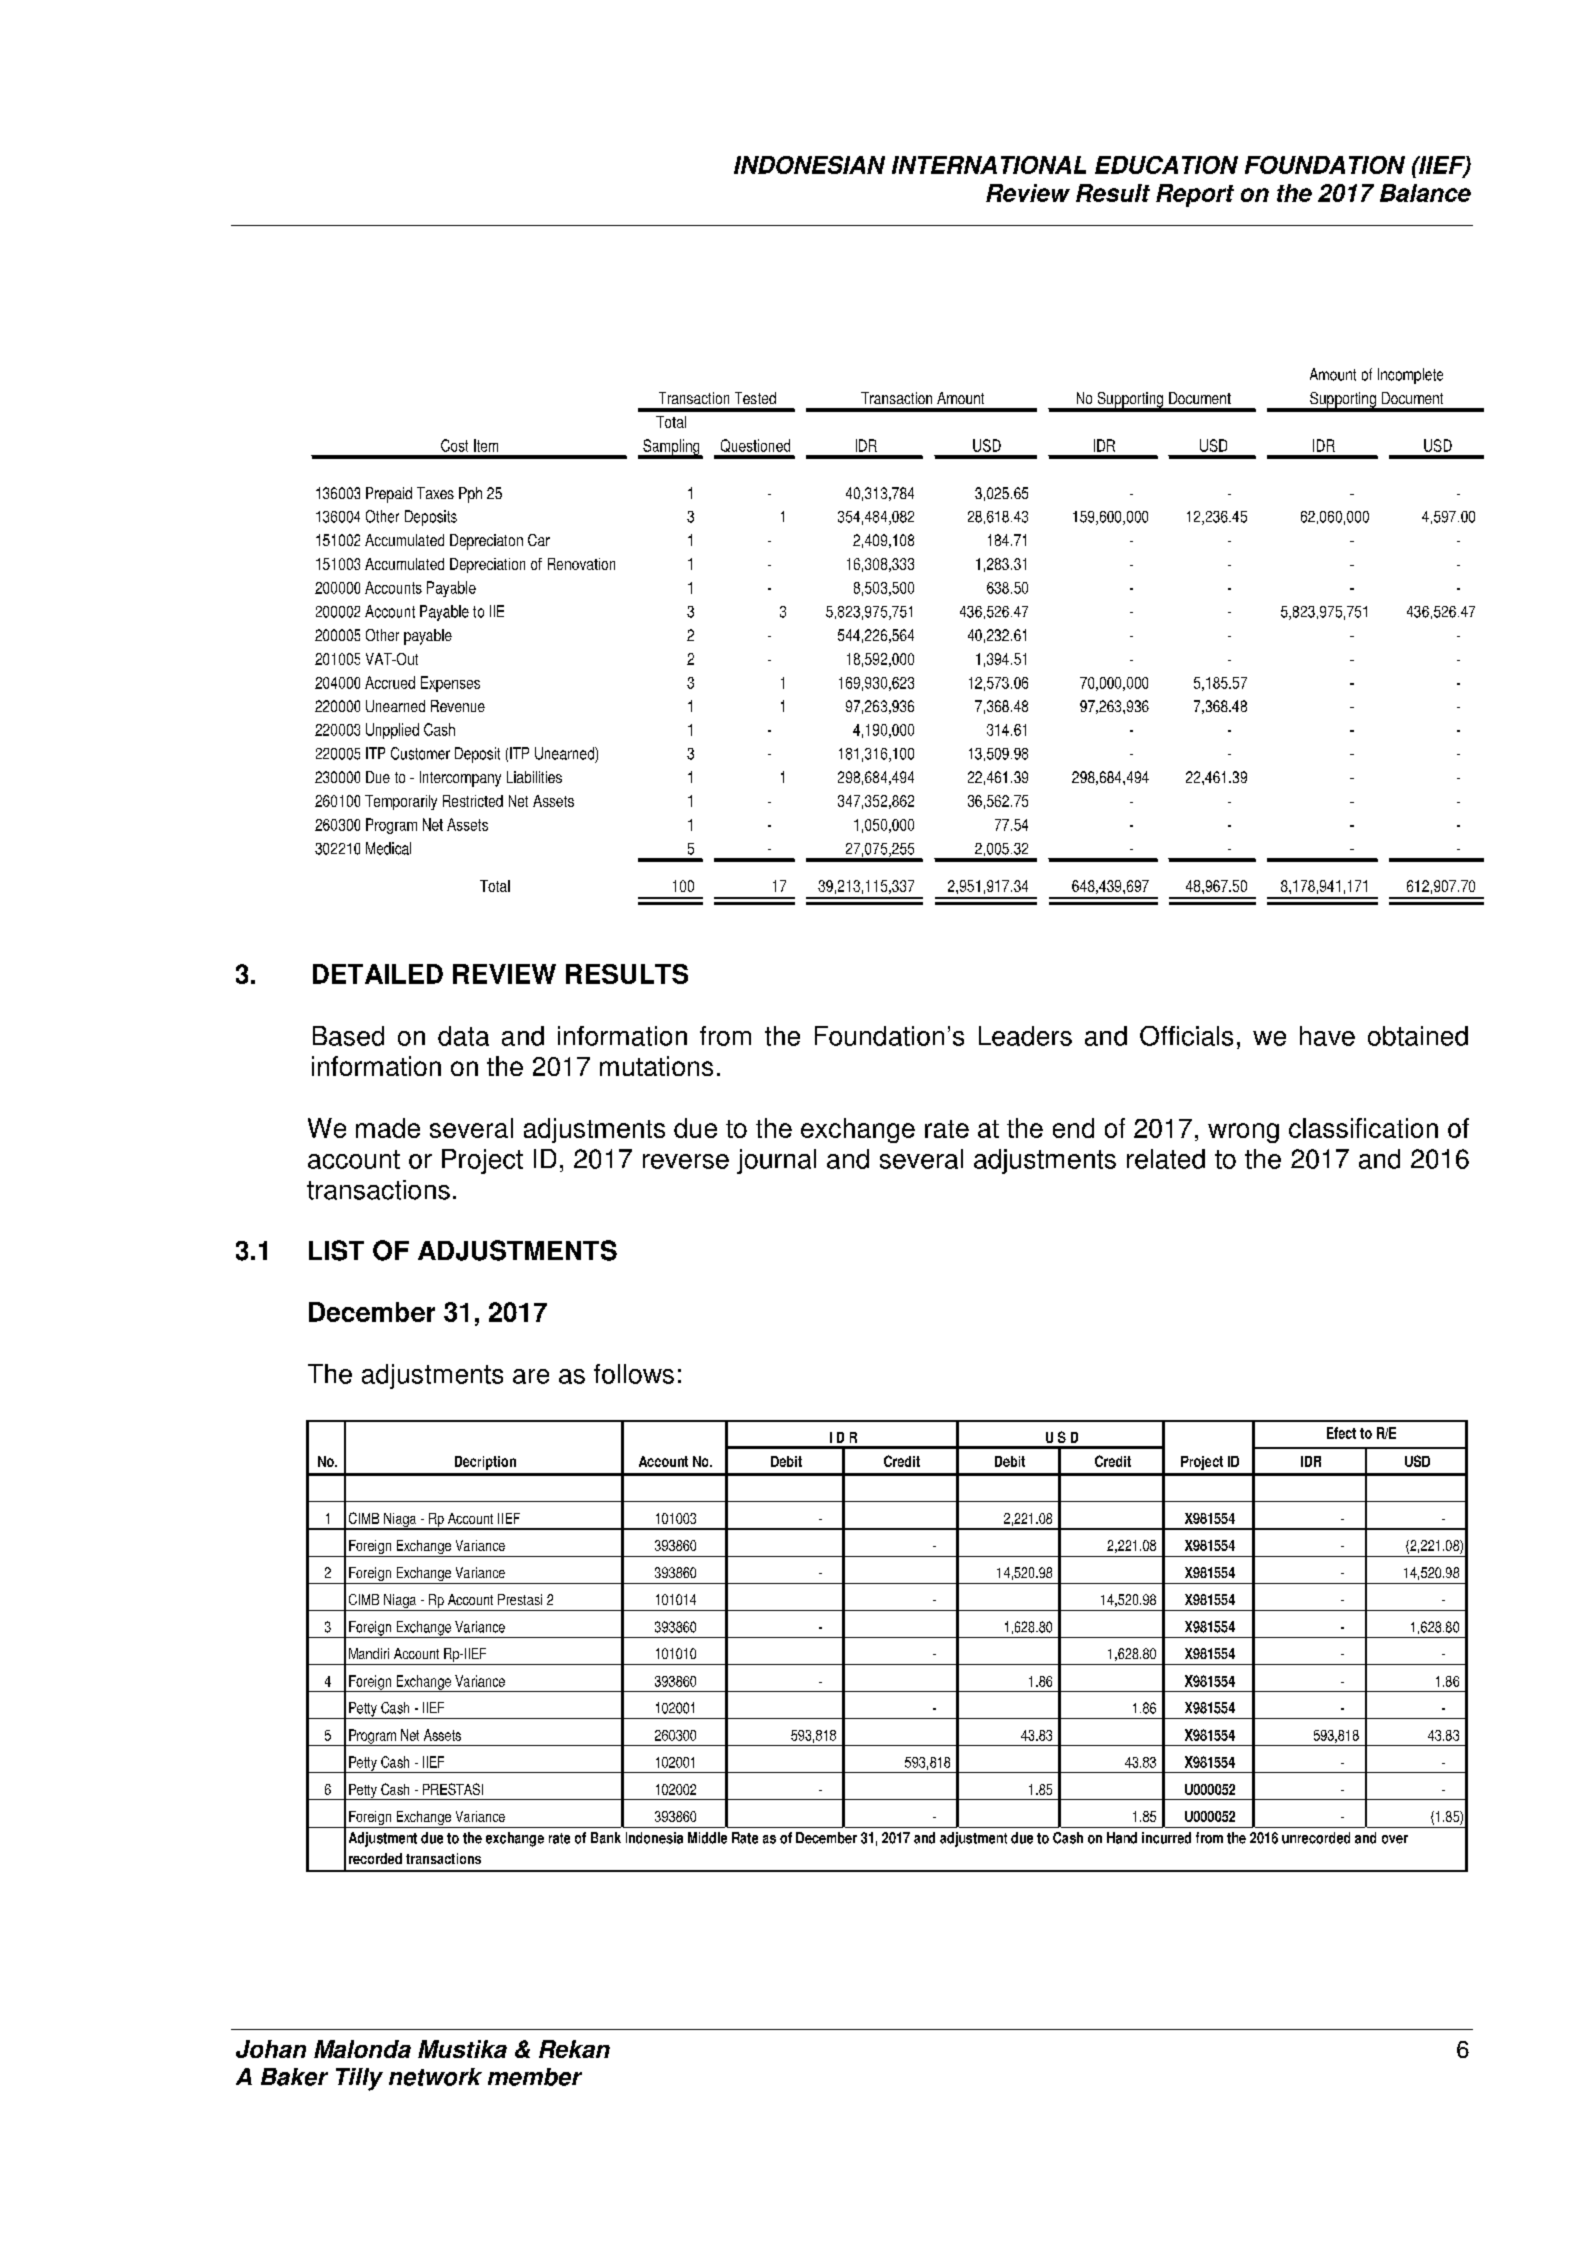 The height and width of the screenshot is (2250, 1590). Describe the element at coordinates (1195, 195) in the screenshot. I see `Report` at that location.
